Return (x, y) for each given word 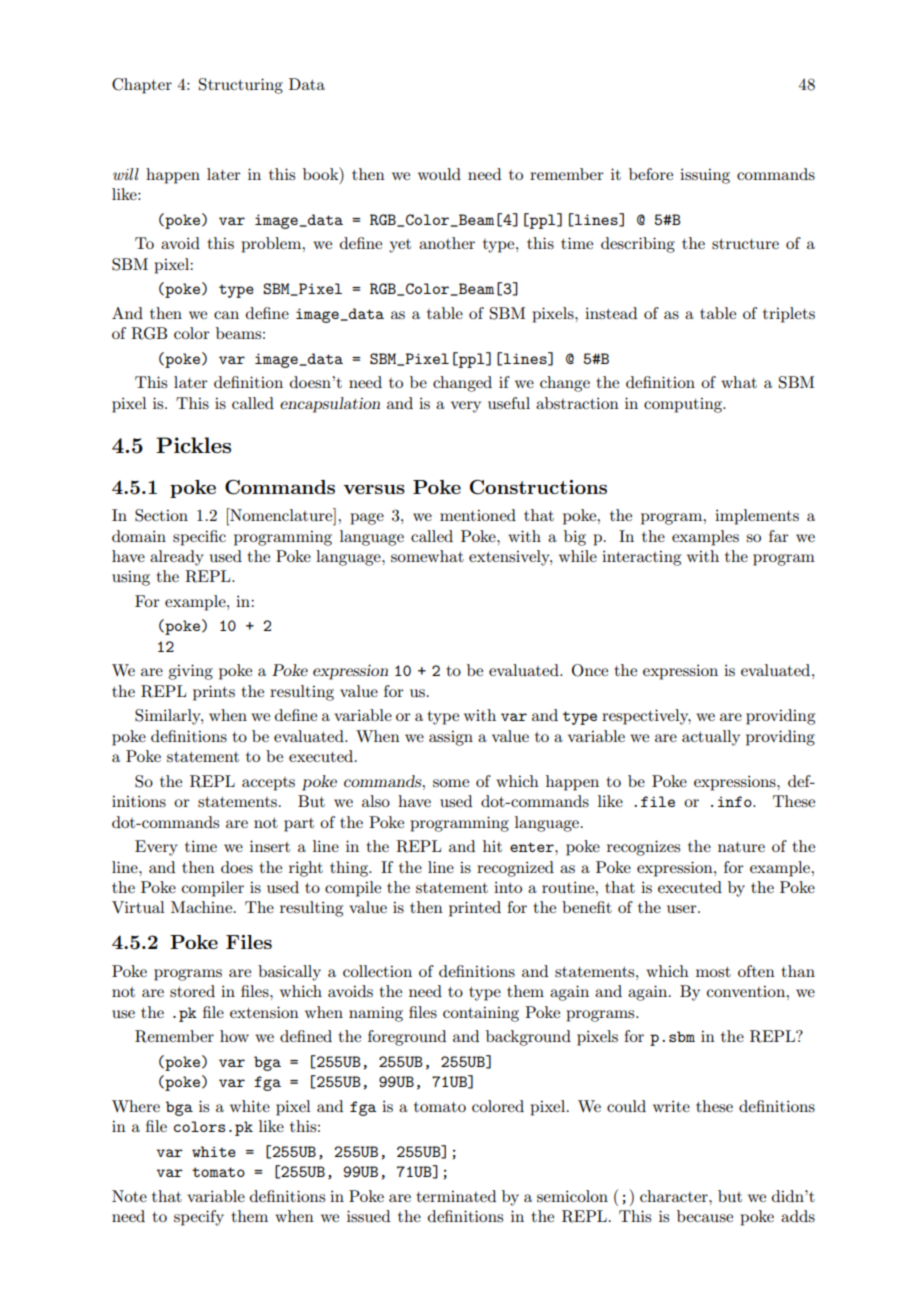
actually (711, 738)
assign (451, 738)
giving (190, 672)
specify (199, 1218)
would (439, 174)
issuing (705, 176)
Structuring (241, 86)
